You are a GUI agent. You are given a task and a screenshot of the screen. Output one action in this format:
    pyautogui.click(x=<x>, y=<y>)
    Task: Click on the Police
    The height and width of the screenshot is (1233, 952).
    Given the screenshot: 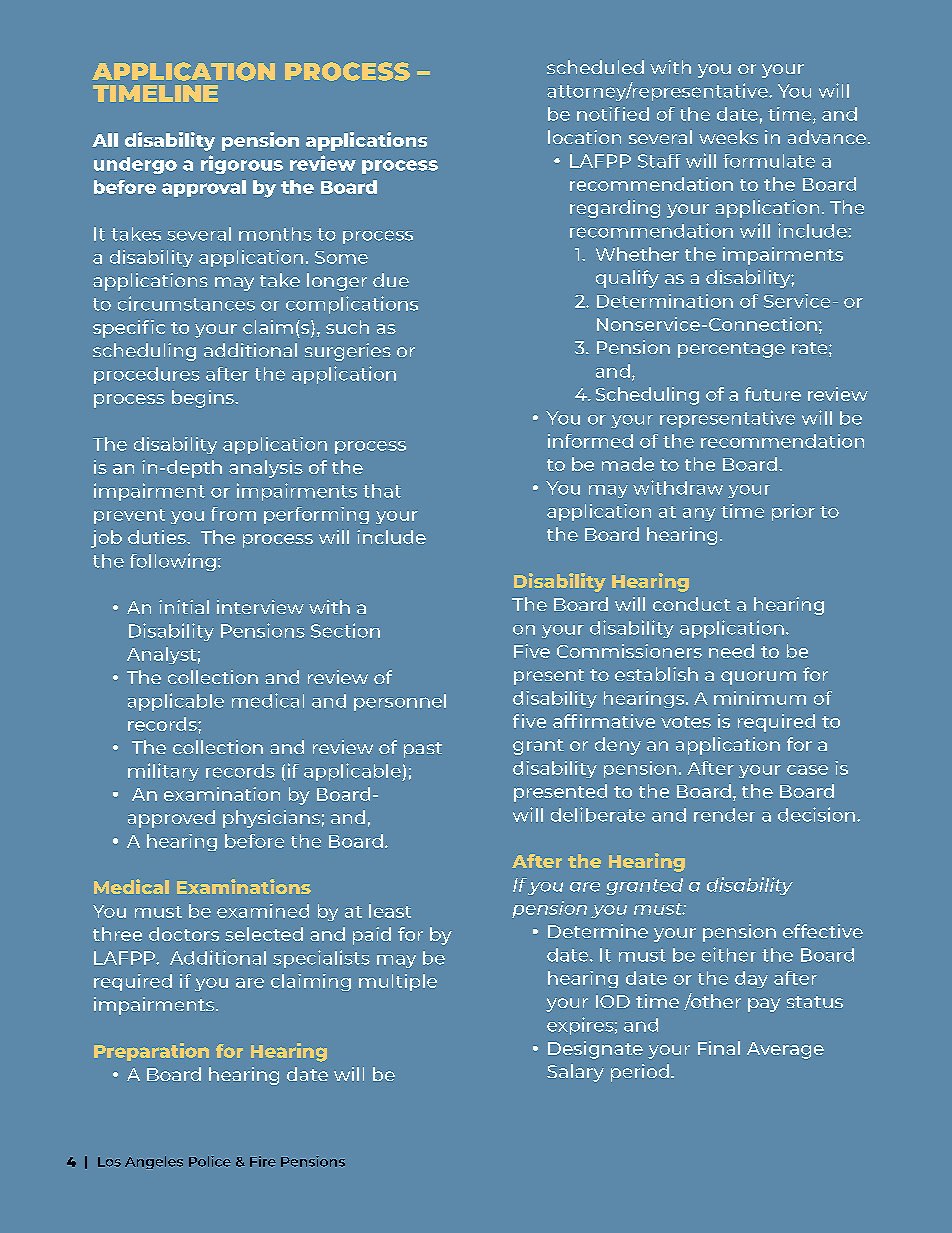 What is the action you would take?
    pyautogui.click(x=210, y=1161)
